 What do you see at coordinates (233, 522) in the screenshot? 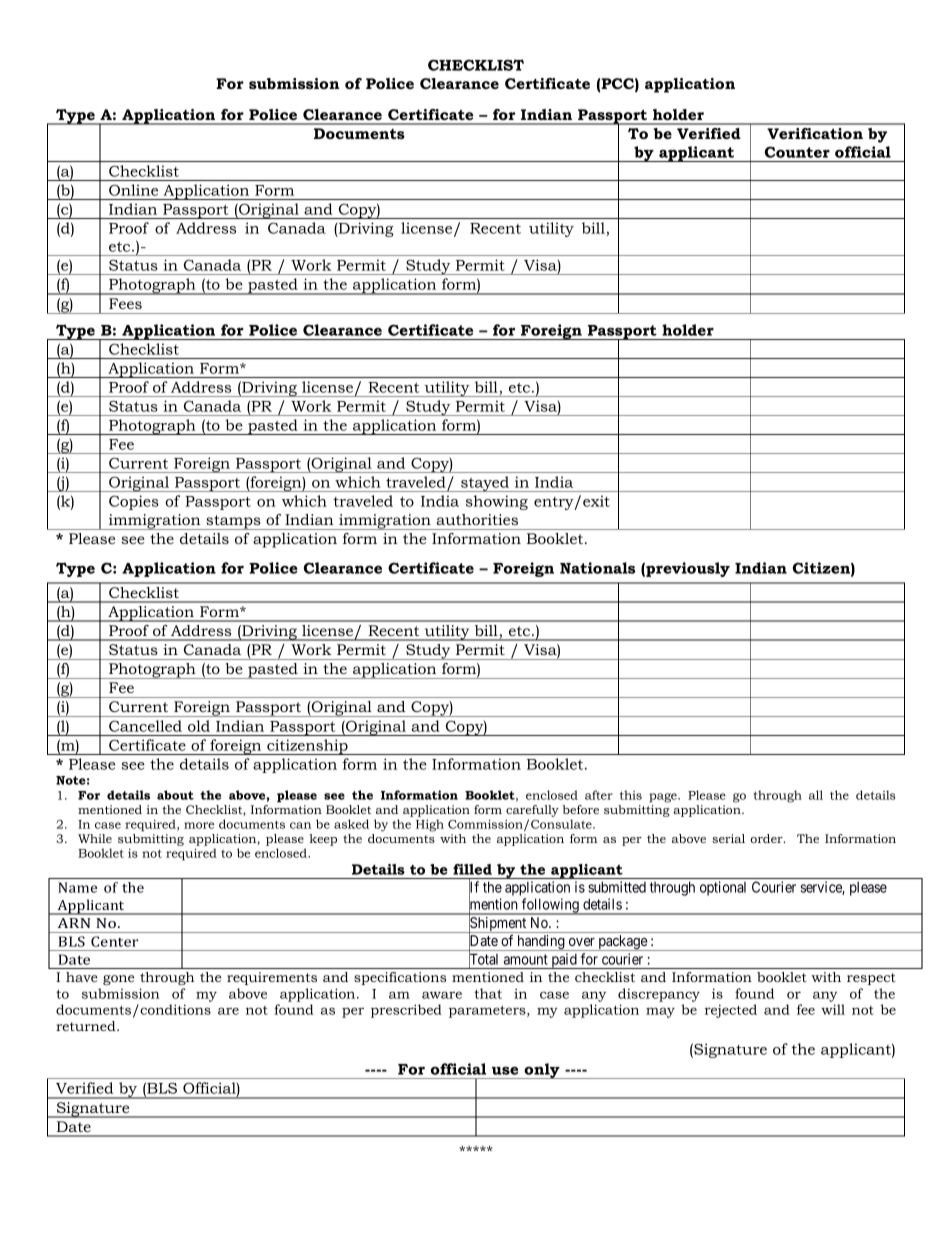
I see `stamps` at bounding box center [233, 522].
